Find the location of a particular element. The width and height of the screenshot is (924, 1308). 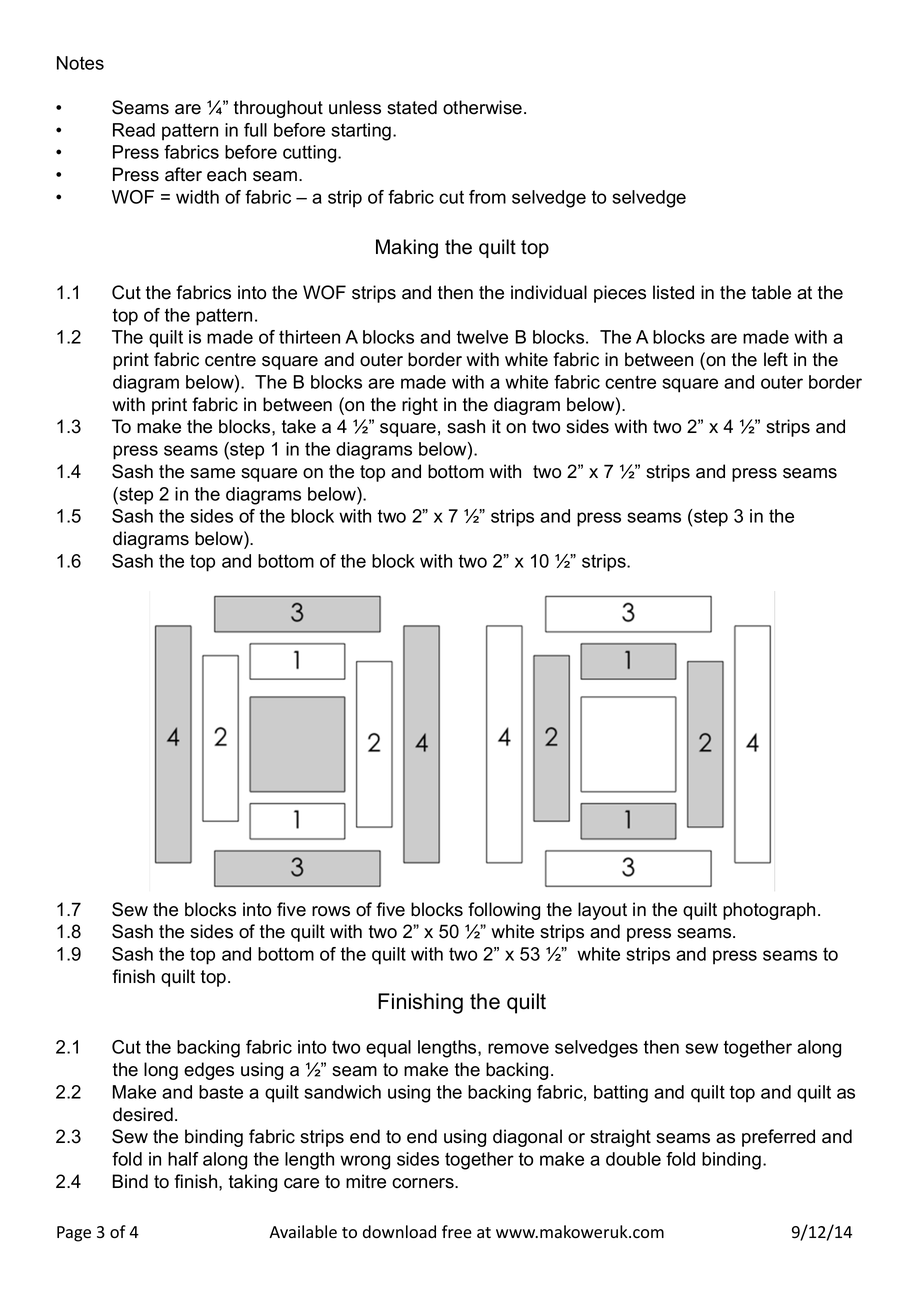

right is located at coordinates (420, 406).
